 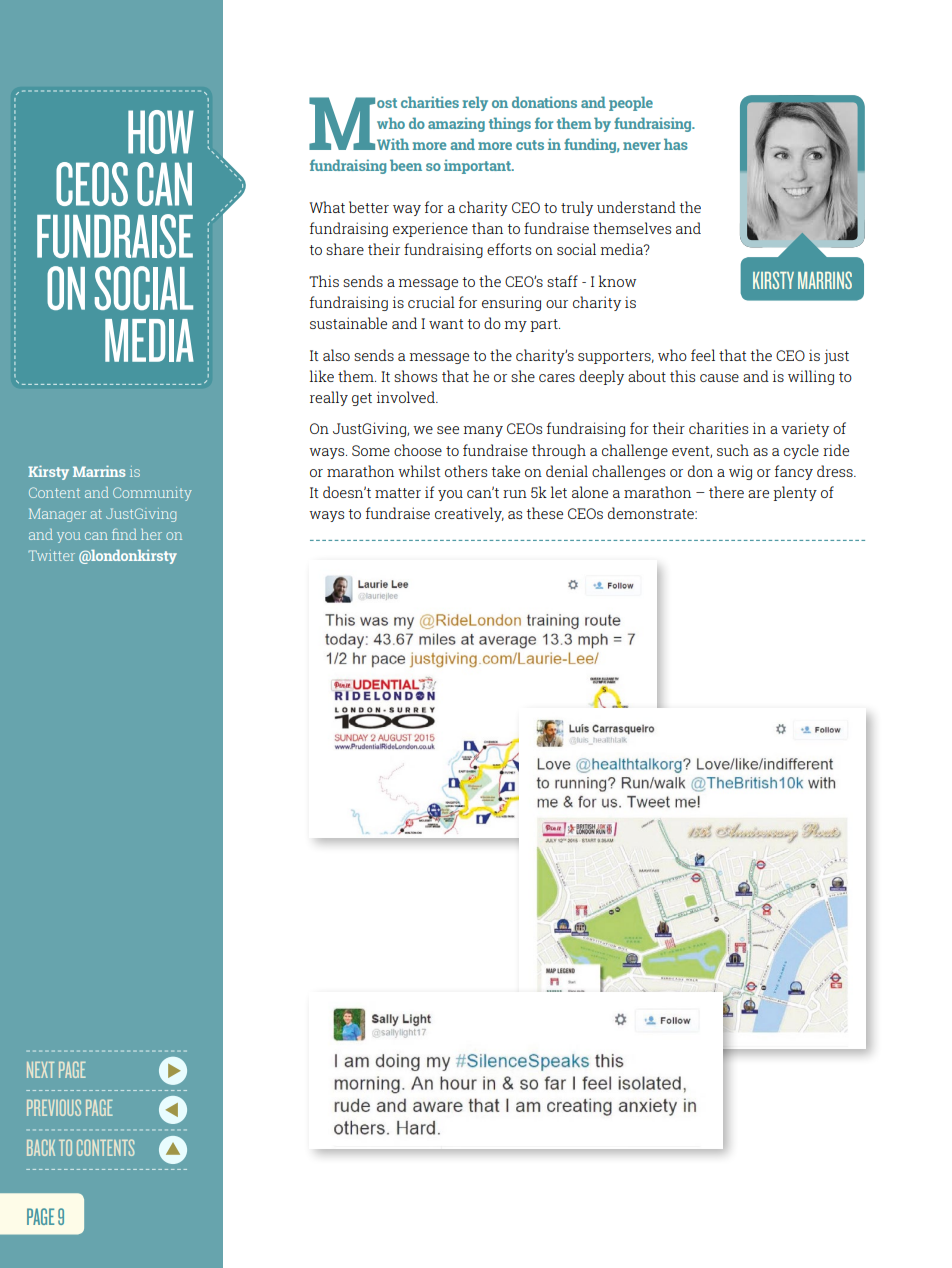 What do you see at coordinates (430, 229) in the page?
I see `experience` at bounding box center [430, 229].
